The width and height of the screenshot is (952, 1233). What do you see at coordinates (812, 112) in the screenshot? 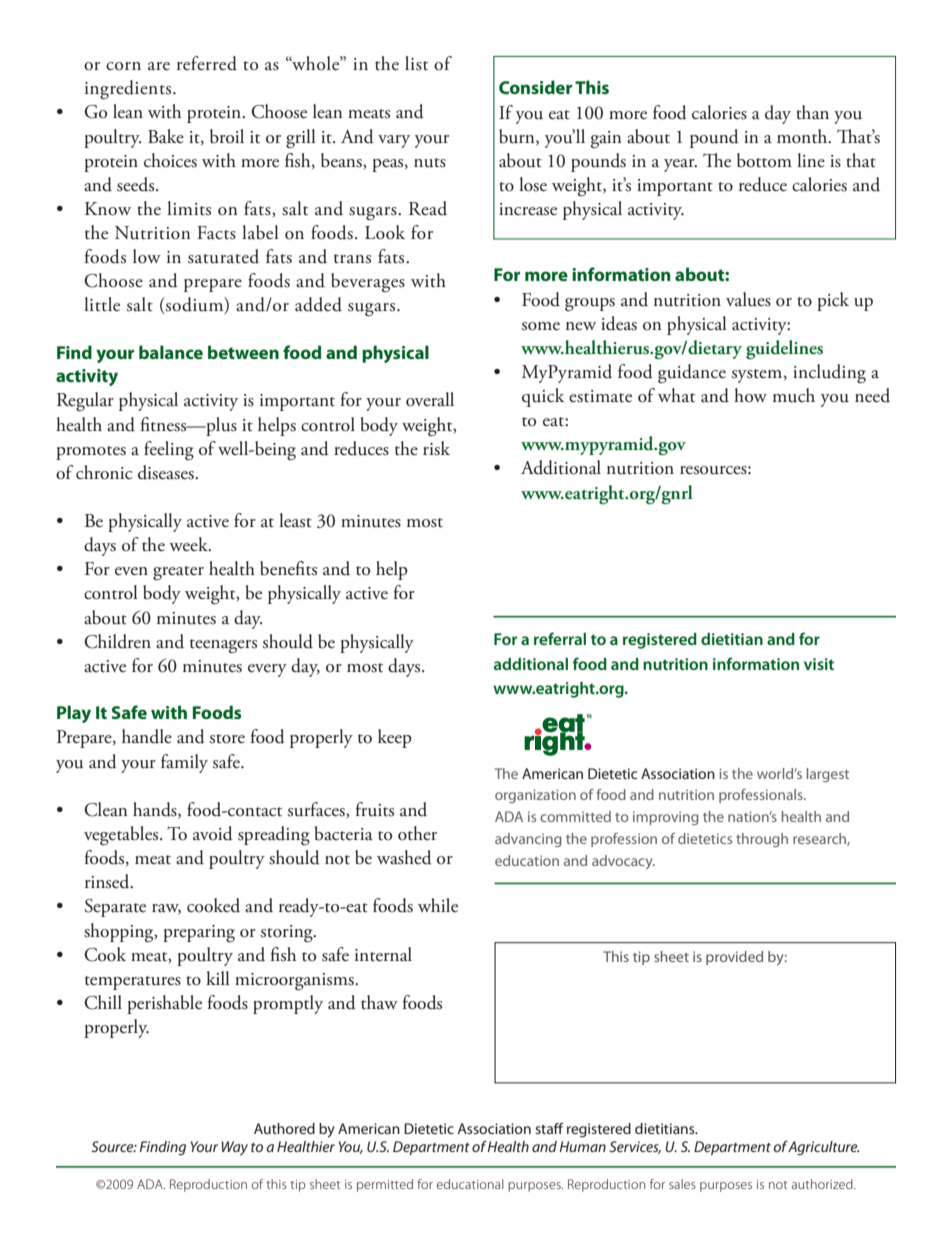
I see `than` at bounding box center [812, 112].
